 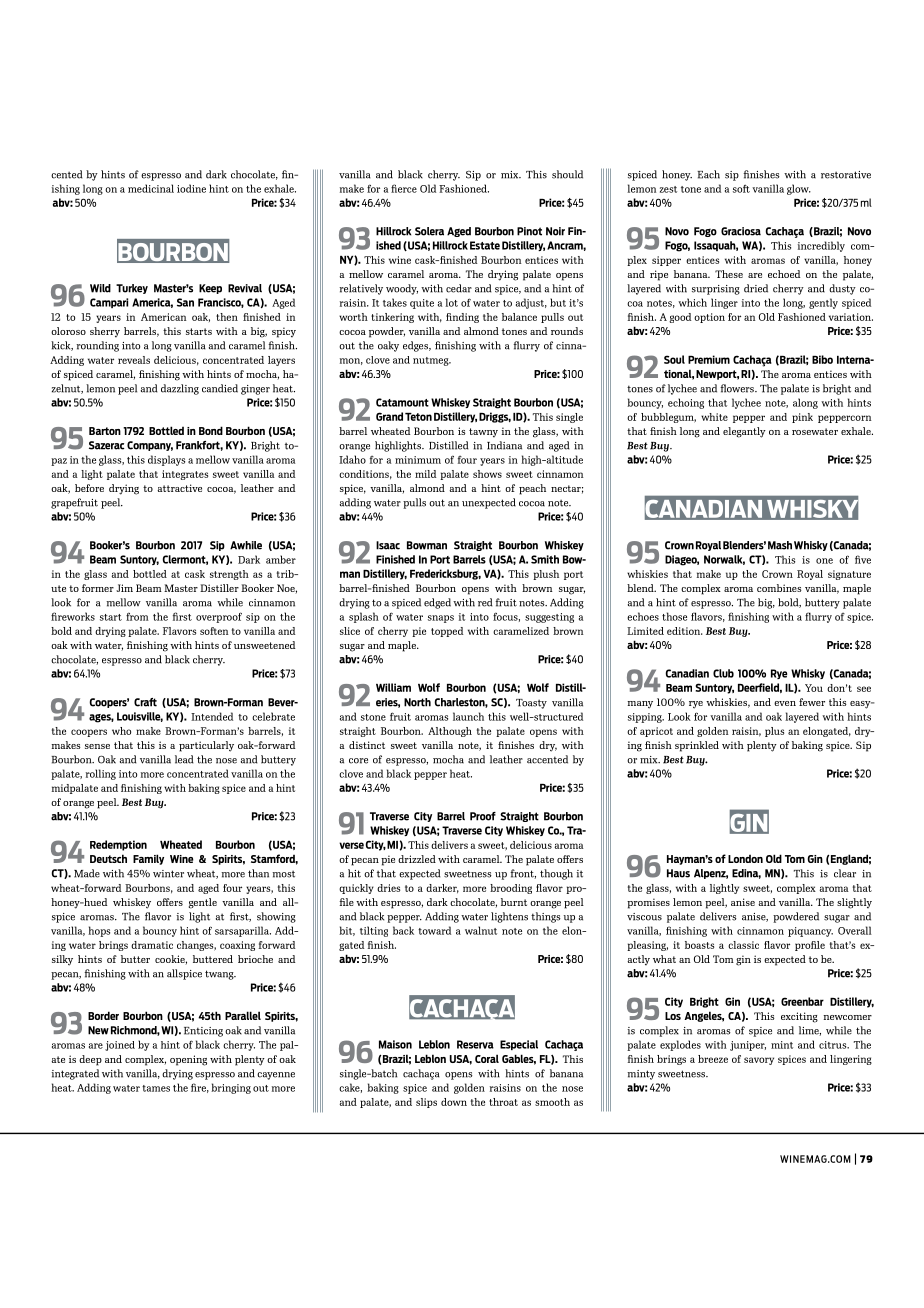 I want to click on glow, so click(x=799, y=189).
